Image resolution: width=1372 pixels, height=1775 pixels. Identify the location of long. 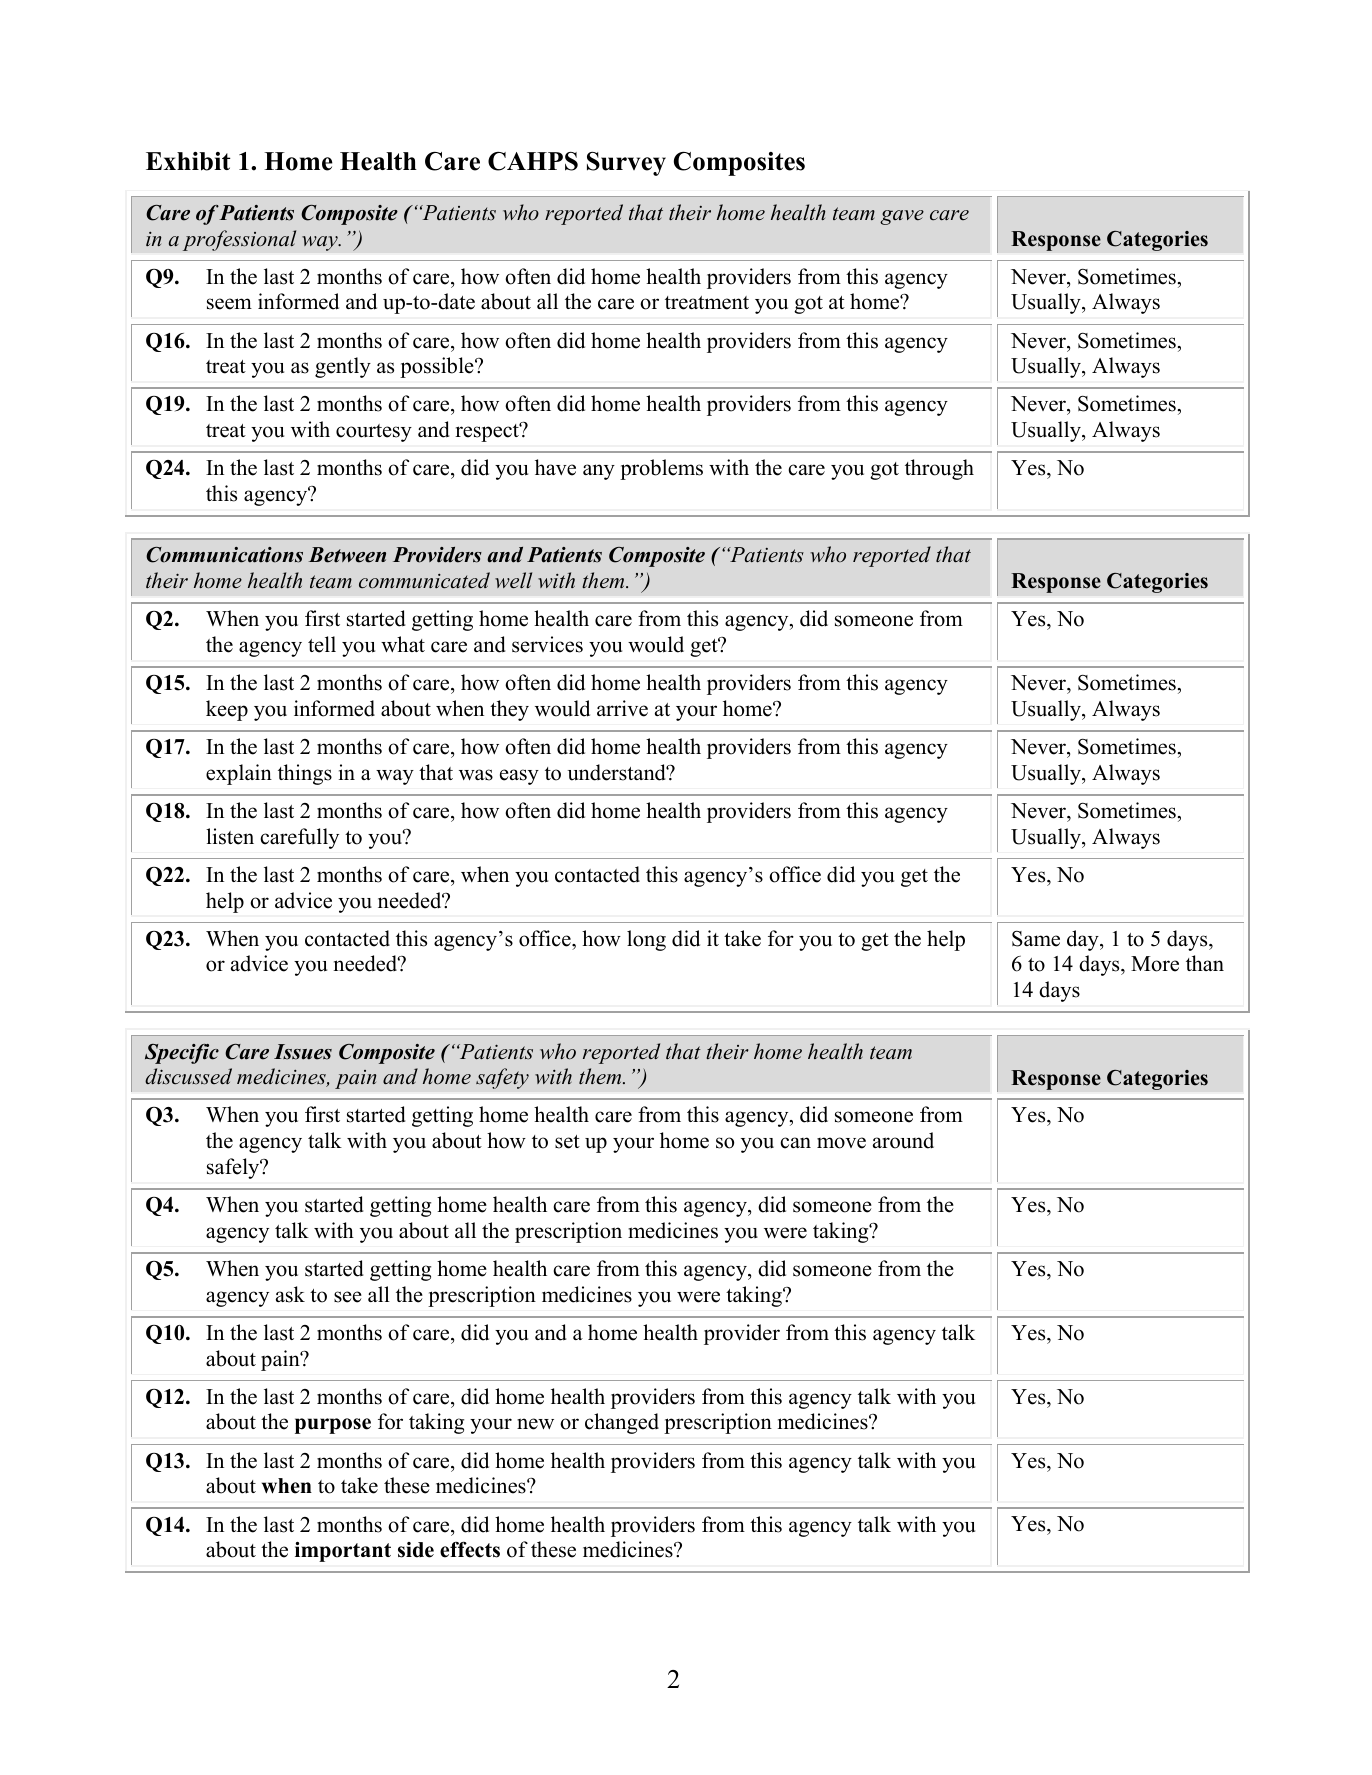
(646, 940).
